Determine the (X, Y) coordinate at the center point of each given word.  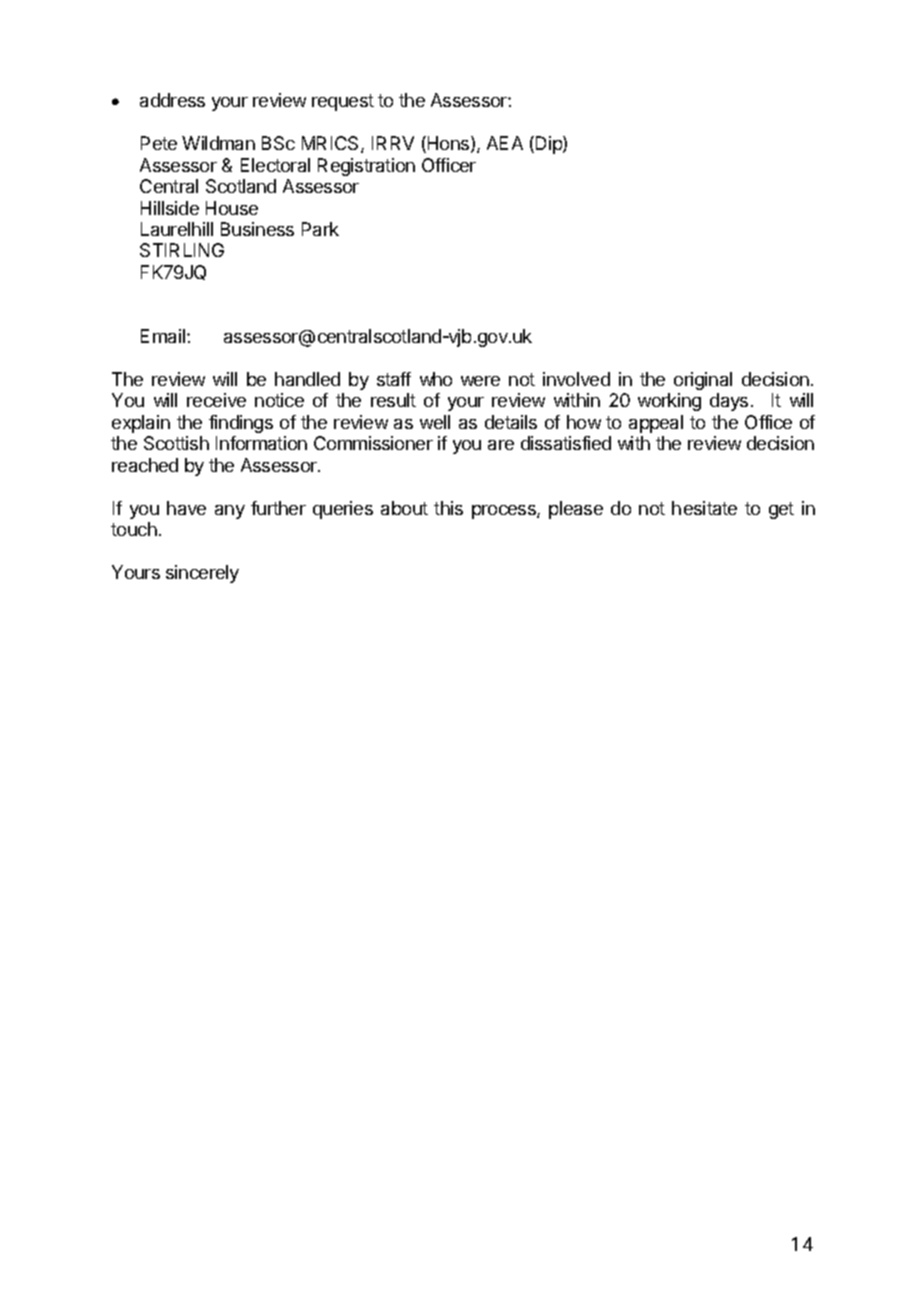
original (703, 381)
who (436, 379)
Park (320, 229)
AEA (505, 143)
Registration (366, 167)
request (343, 102)
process (505, 512)
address (172, 100)
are (501, 445)
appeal (656, 424)
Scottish (176, 443)
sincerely (202, 574)
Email (164, 336)
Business (257, 229)
